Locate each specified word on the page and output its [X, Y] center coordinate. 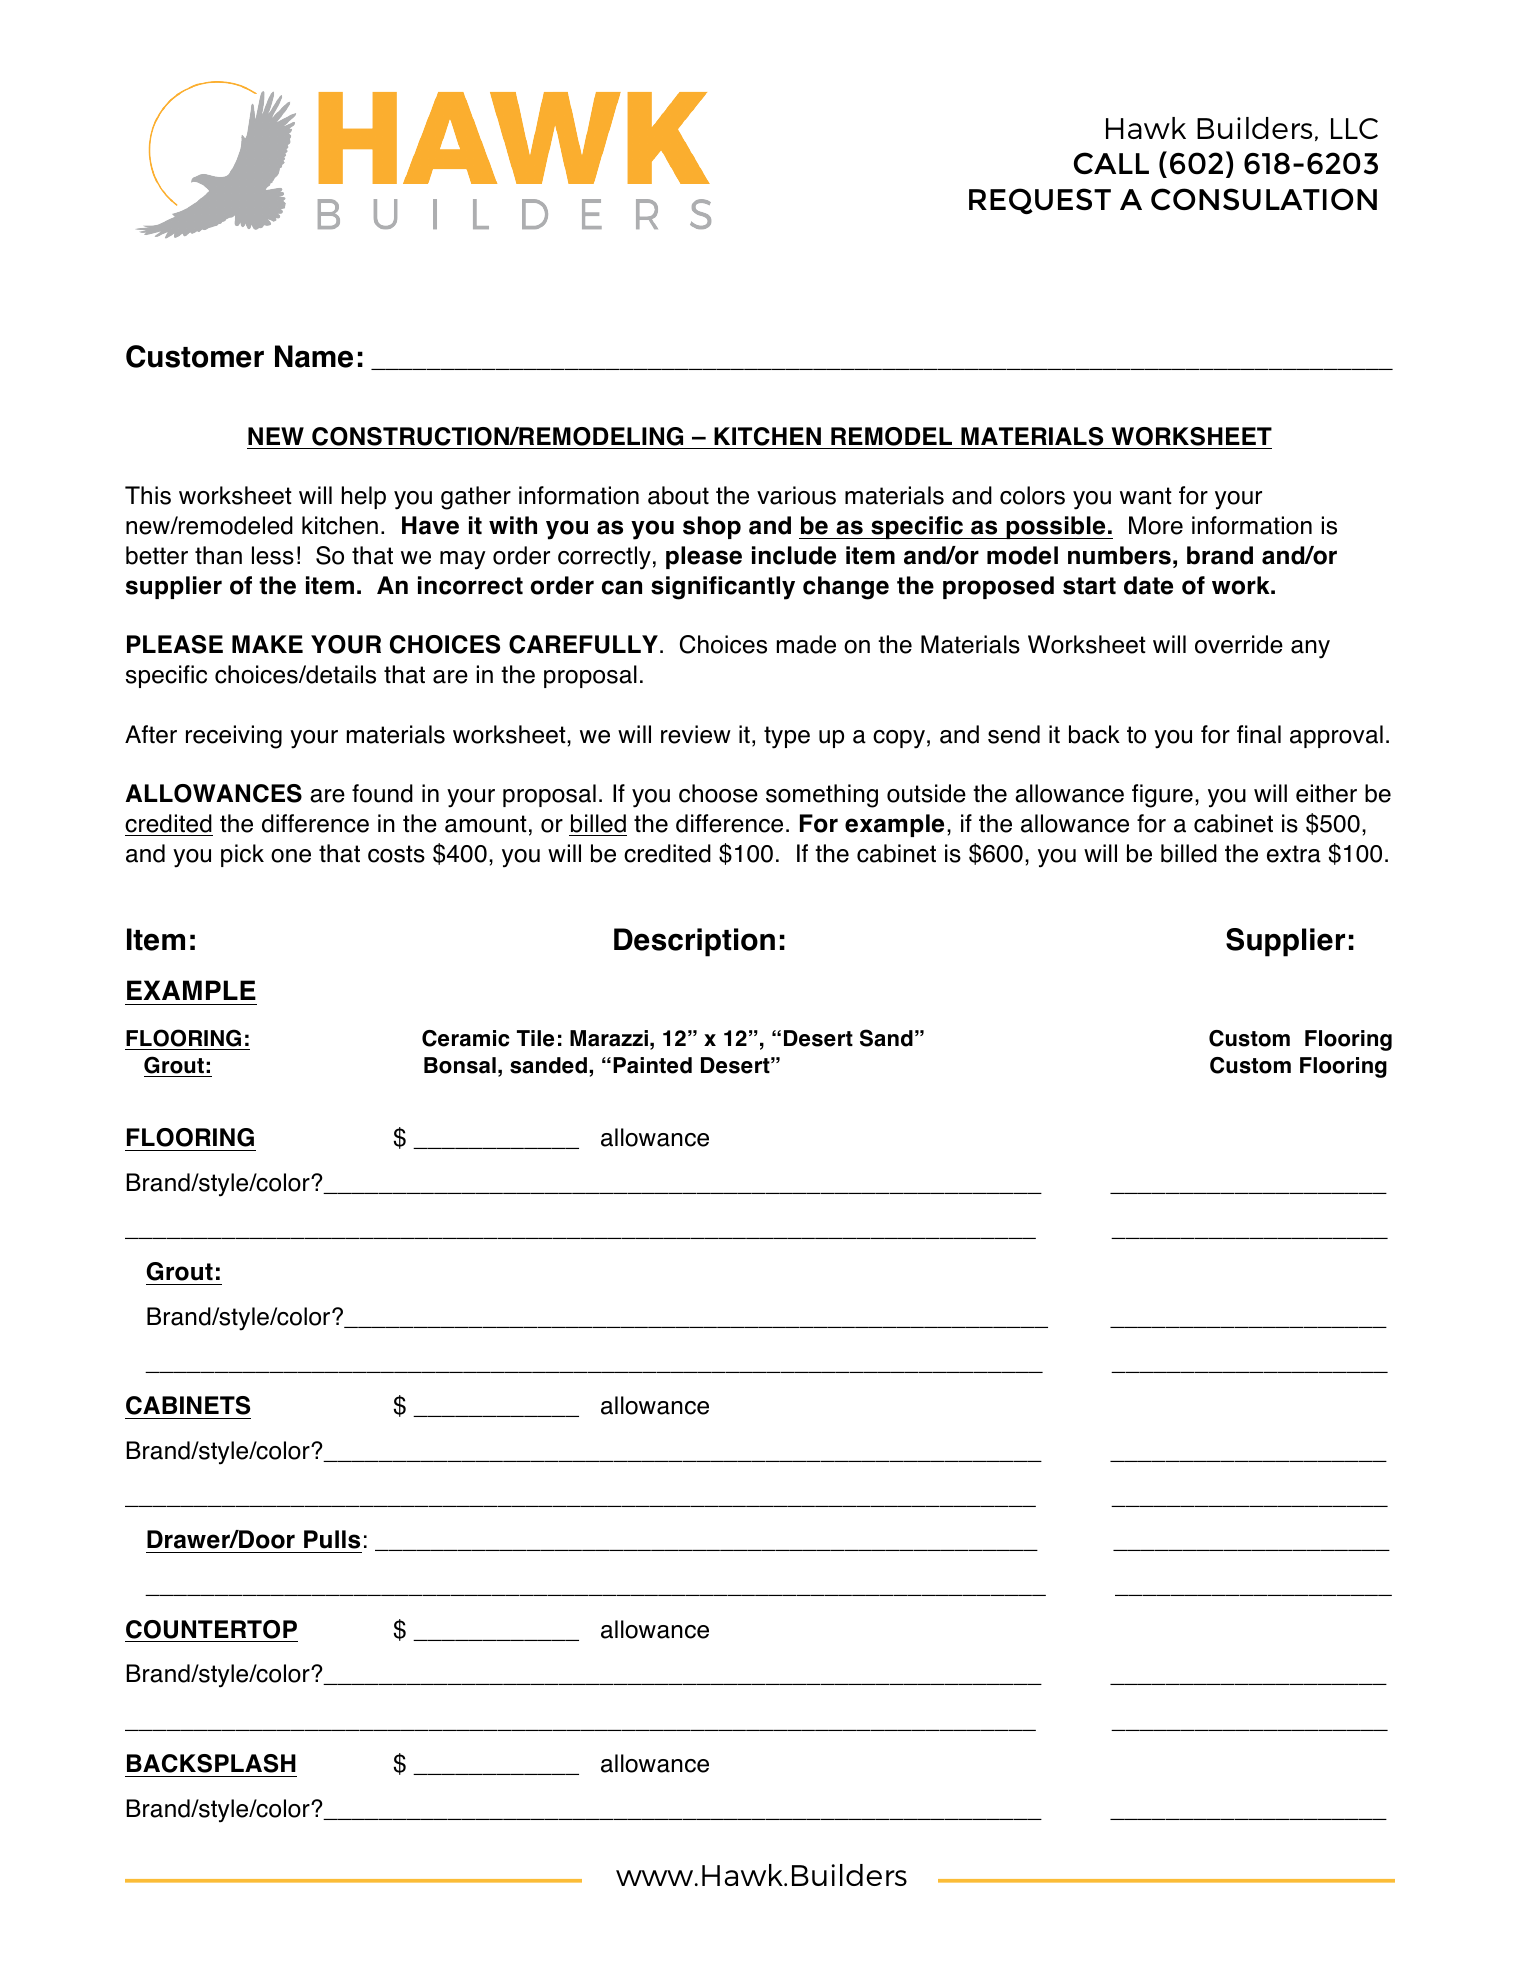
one [291, 856]
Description [694, 942]
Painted [652, 1065]
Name [314, 356]
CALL [1111, 163]
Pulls [332, 1539]
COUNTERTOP [211, 1629]
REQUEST [1040, 201]
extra [1294, 854]
